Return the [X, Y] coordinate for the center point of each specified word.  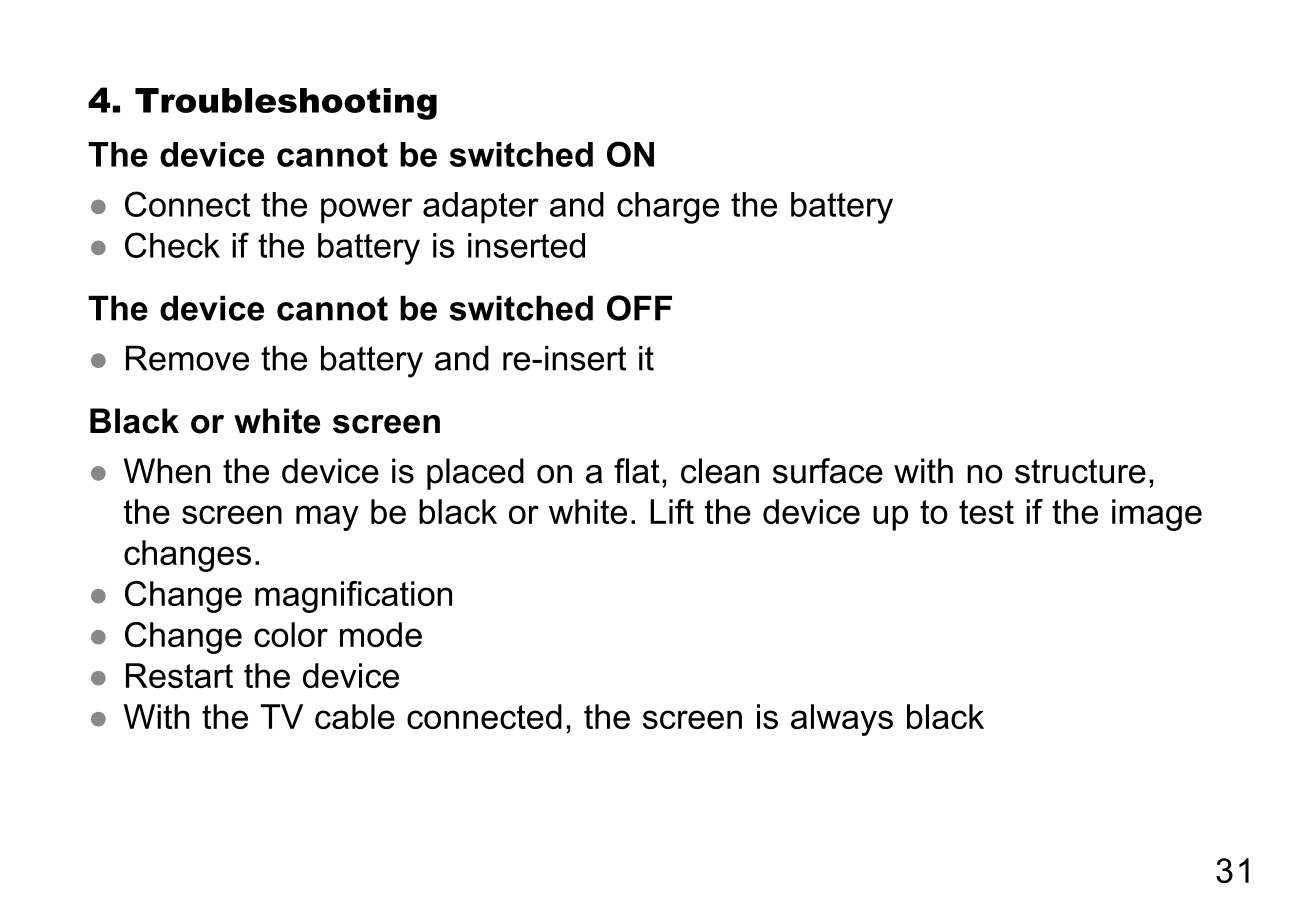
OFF [639, 308]
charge [668, 208]
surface [828, 471]
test [986, 512]
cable [355, 716]
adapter [481, 208]
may [327, 518]
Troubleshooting [286, 104]
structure [1080, 471]
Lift [672, 511]
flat [637, 471]
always [842, 720]
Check [172, 245]
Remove [187, 358]
